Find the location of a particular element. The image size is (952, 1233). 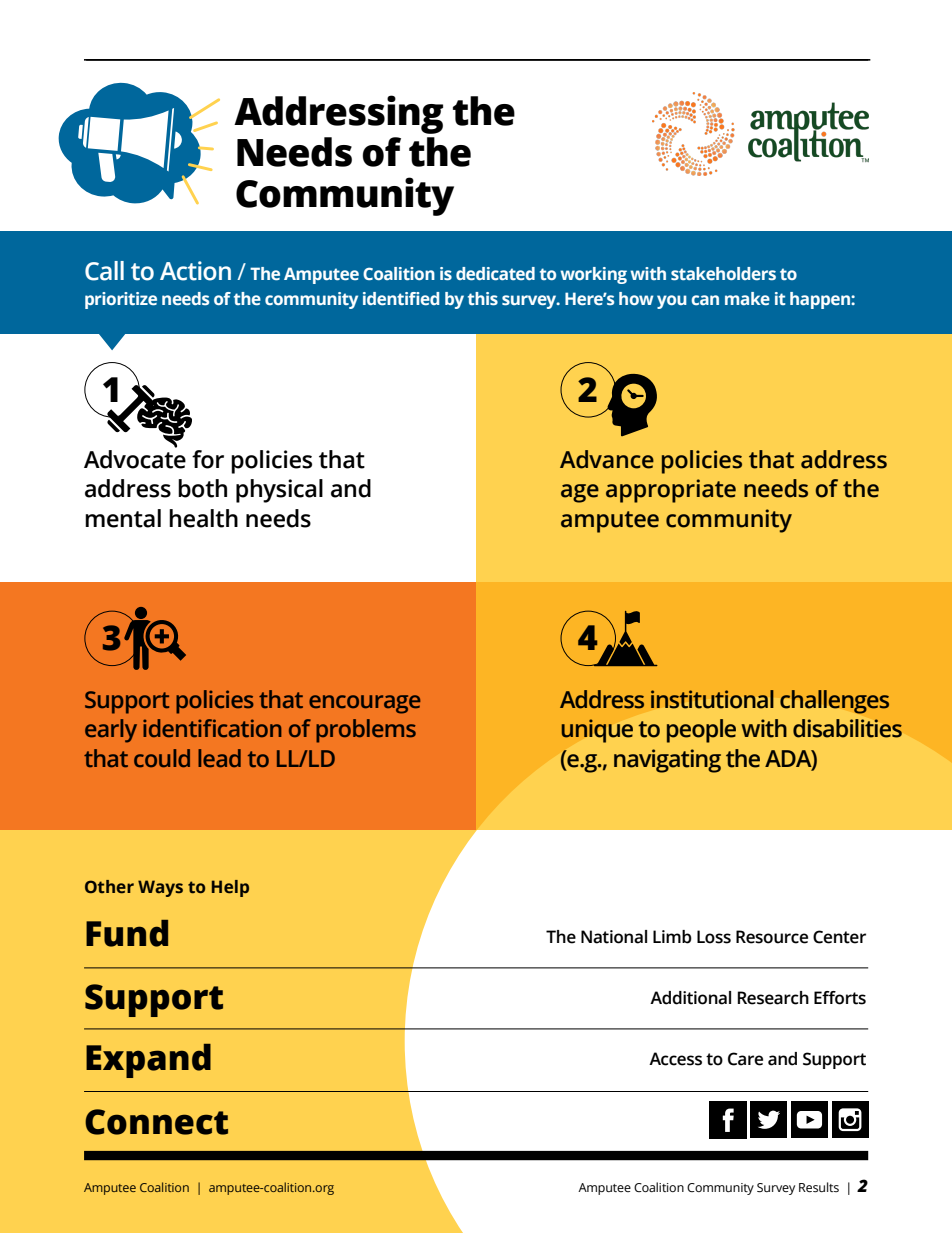

Fund is located at coordinates (127, 933).
